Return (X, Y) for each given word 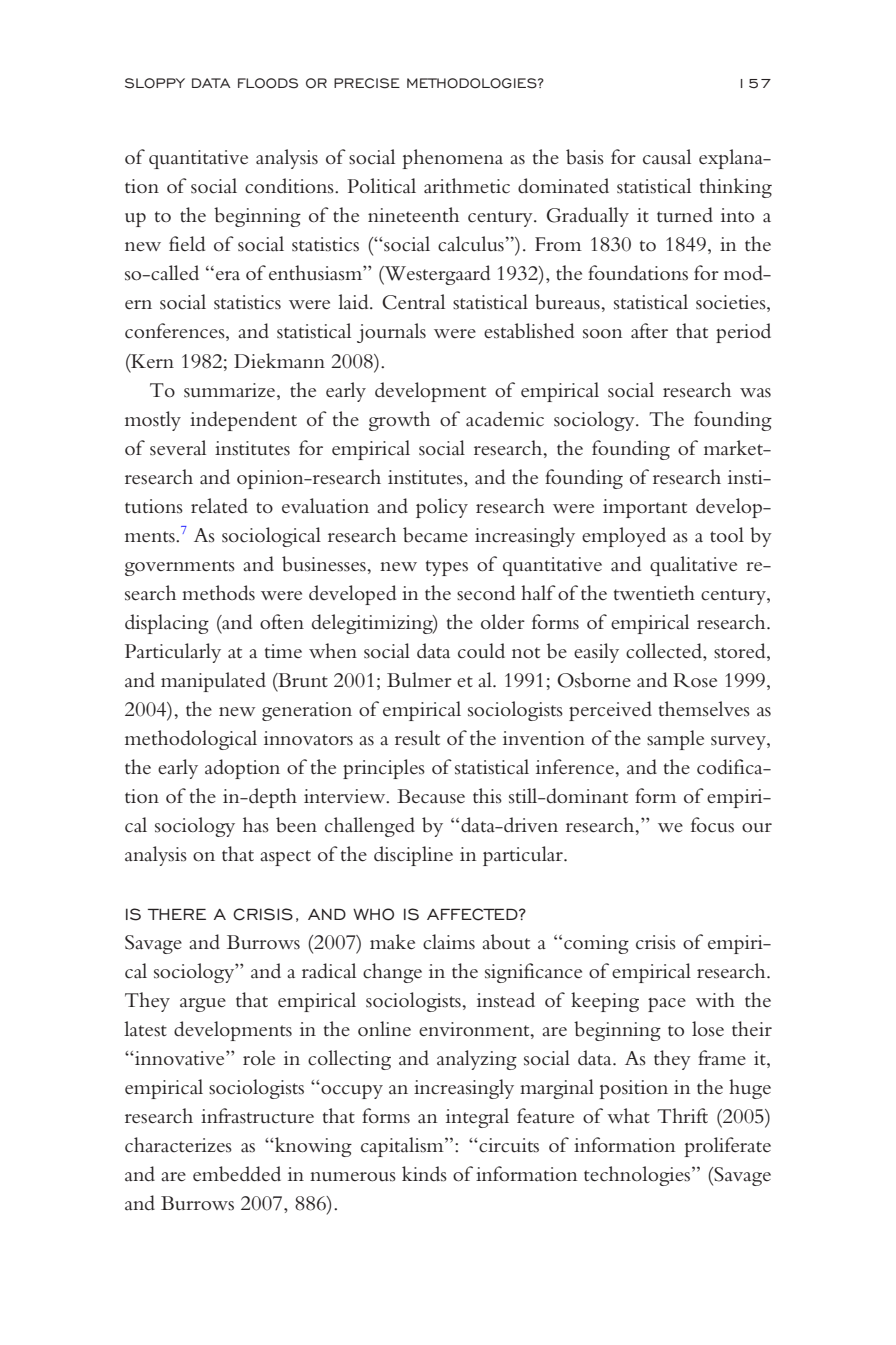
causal (667, 157)
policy (442, 508)
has (256, 825)
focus (712, 825)
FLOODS (268, 83)
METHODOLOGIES (473, 83)
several (178, 448)
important (645, 508)
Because (431, 796)
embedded (237, 1174)
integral (477, 1118)
